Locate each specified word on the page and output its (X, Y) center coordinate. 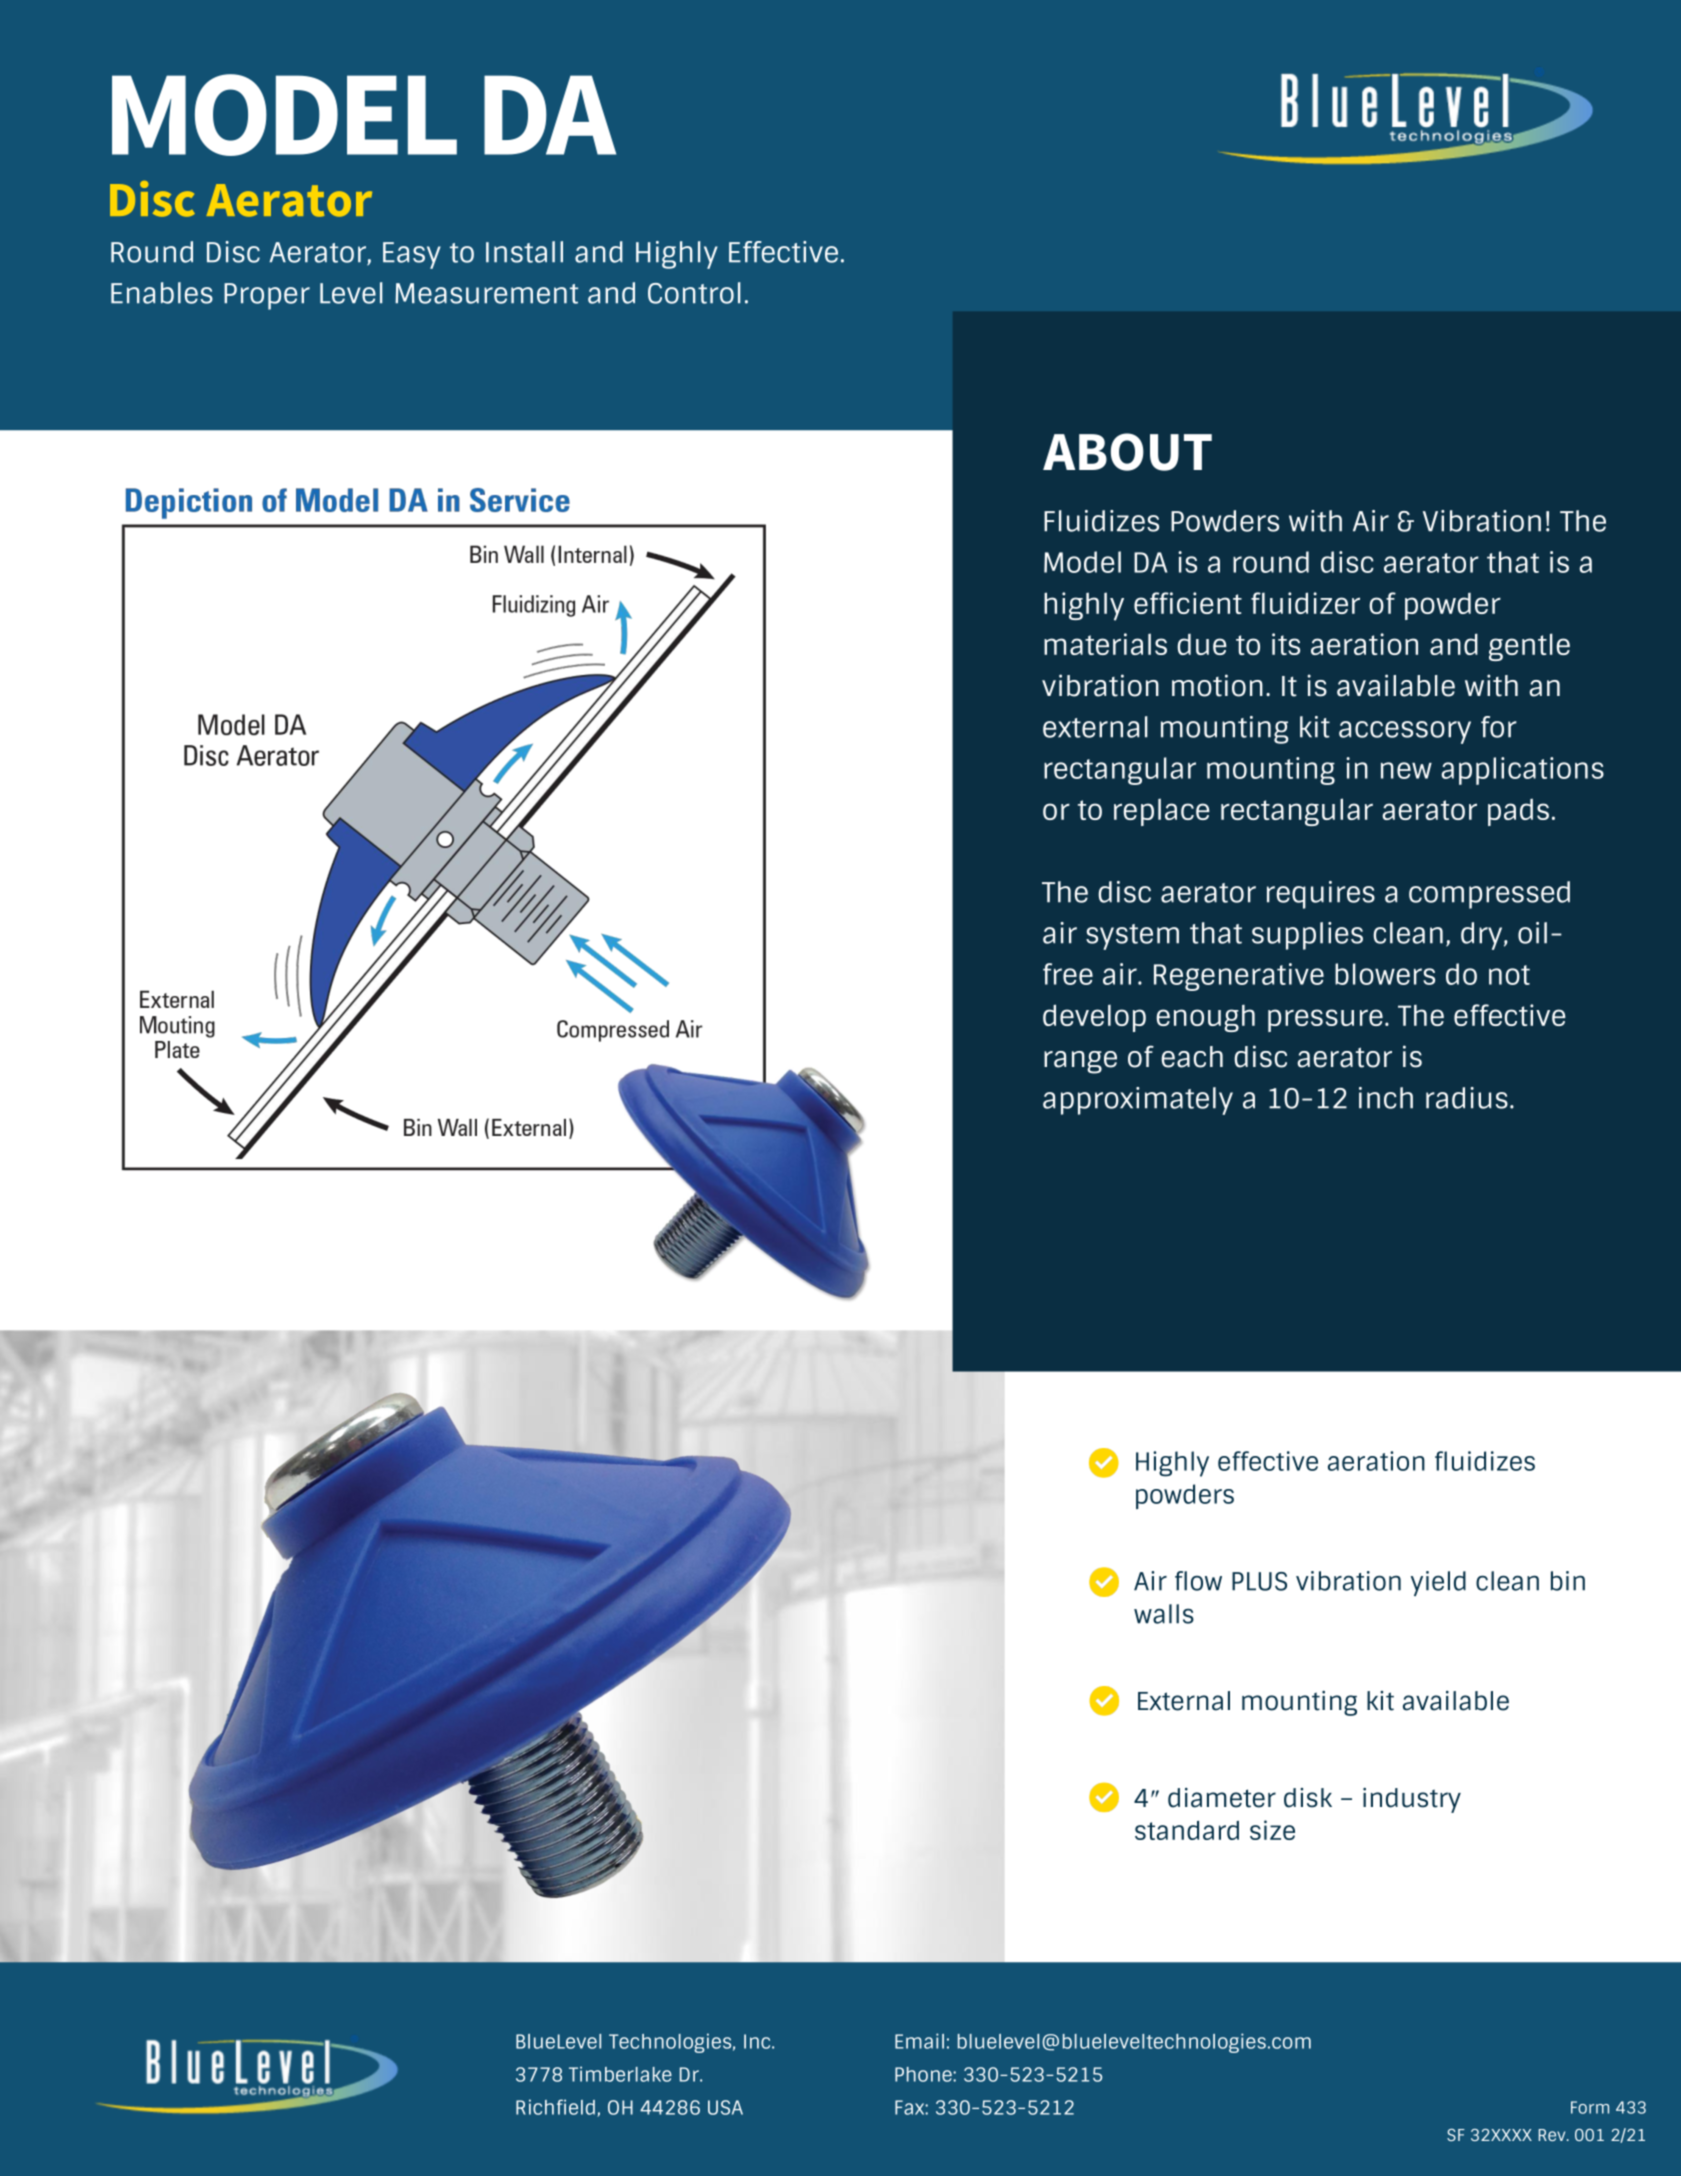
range (1080, 1062)
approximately (1138, 1101)
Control (694, 293)
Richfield (555, 2107)
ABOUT (1127, 452)
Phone (924, 2074)
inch (1386, 1098)
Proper (267, 296)
